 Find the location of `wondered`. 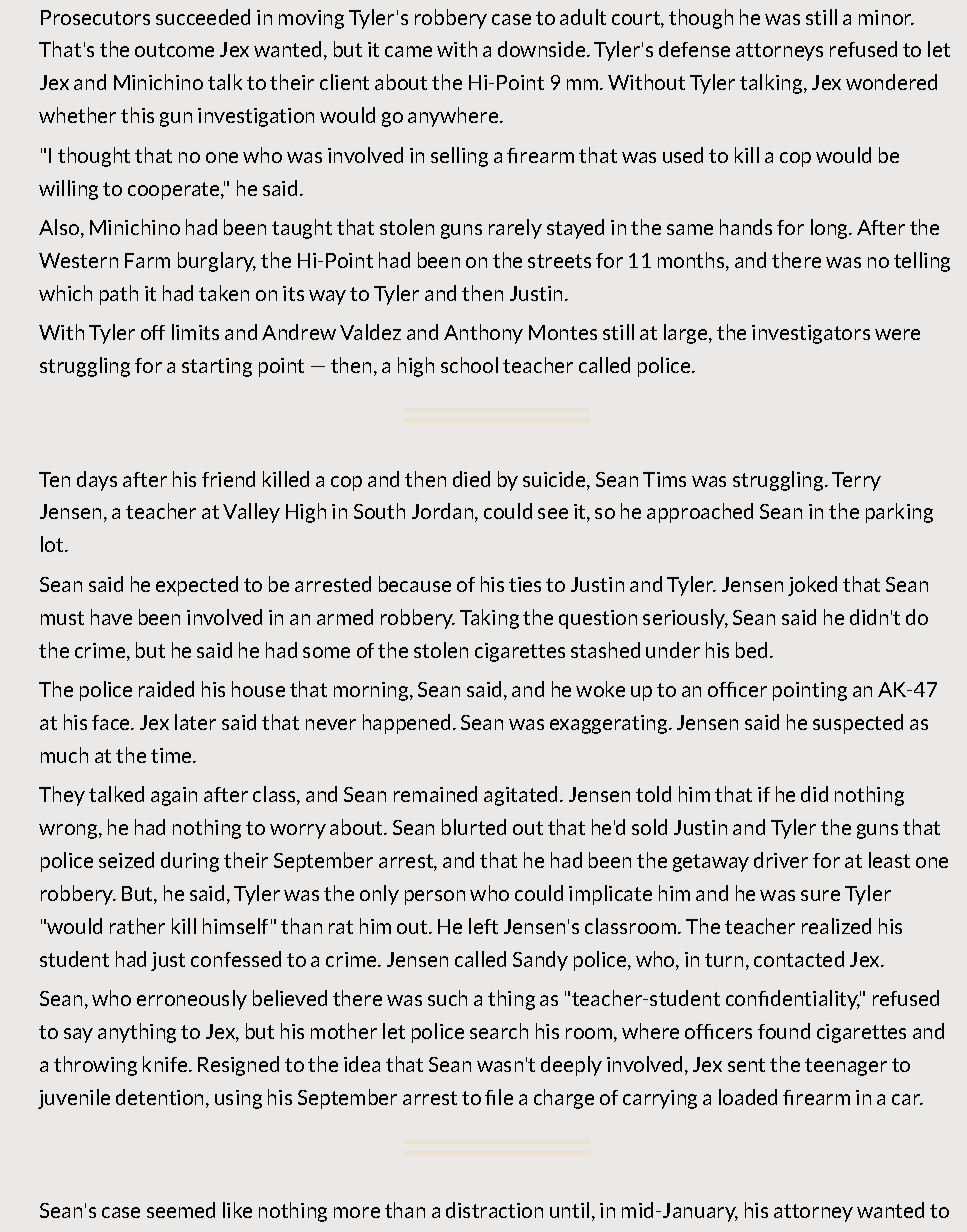

wondered is located at coordinates (891, 82).
